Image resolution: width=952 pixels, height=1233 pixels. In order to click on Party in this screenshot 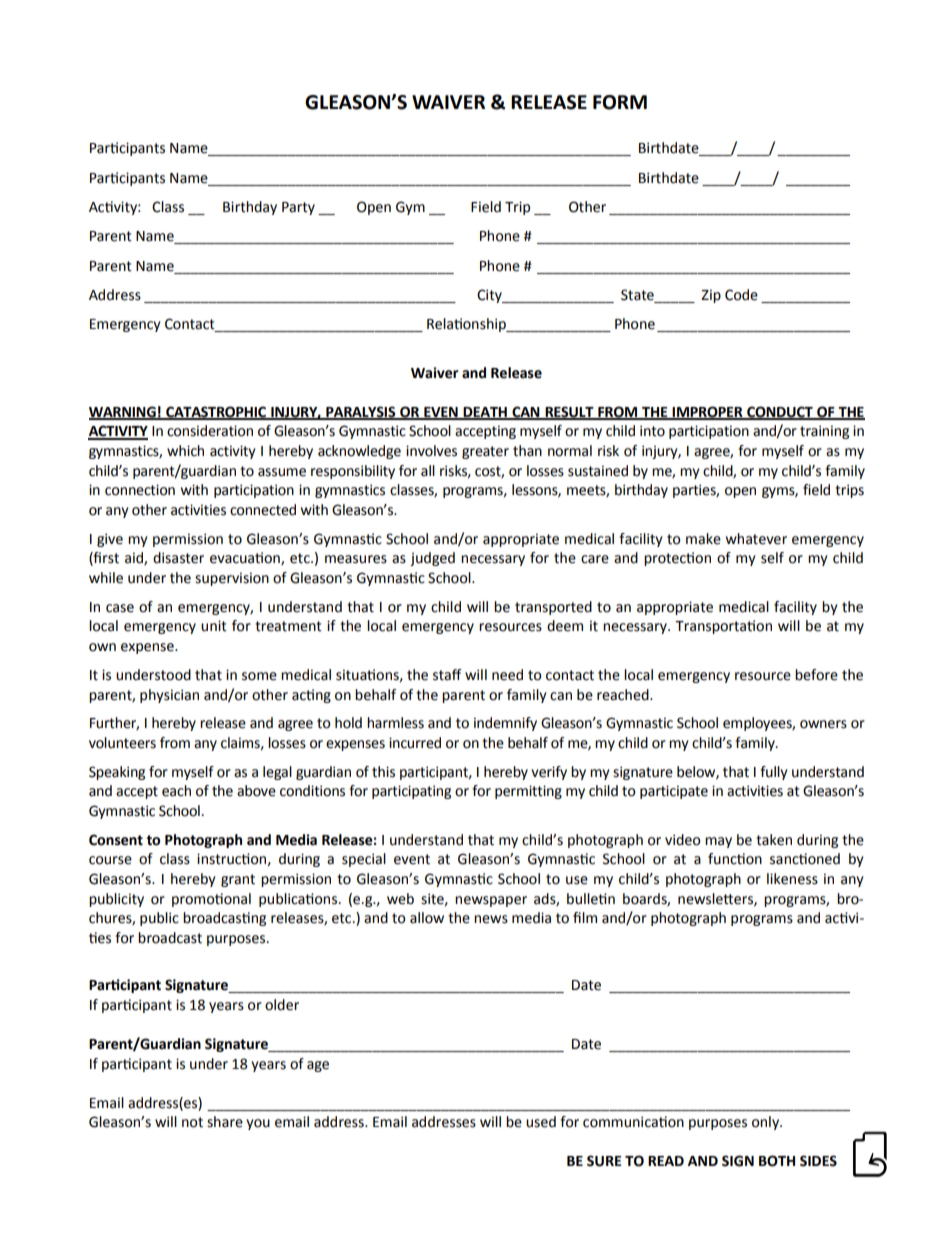, I will do `click(298, 208)`.
